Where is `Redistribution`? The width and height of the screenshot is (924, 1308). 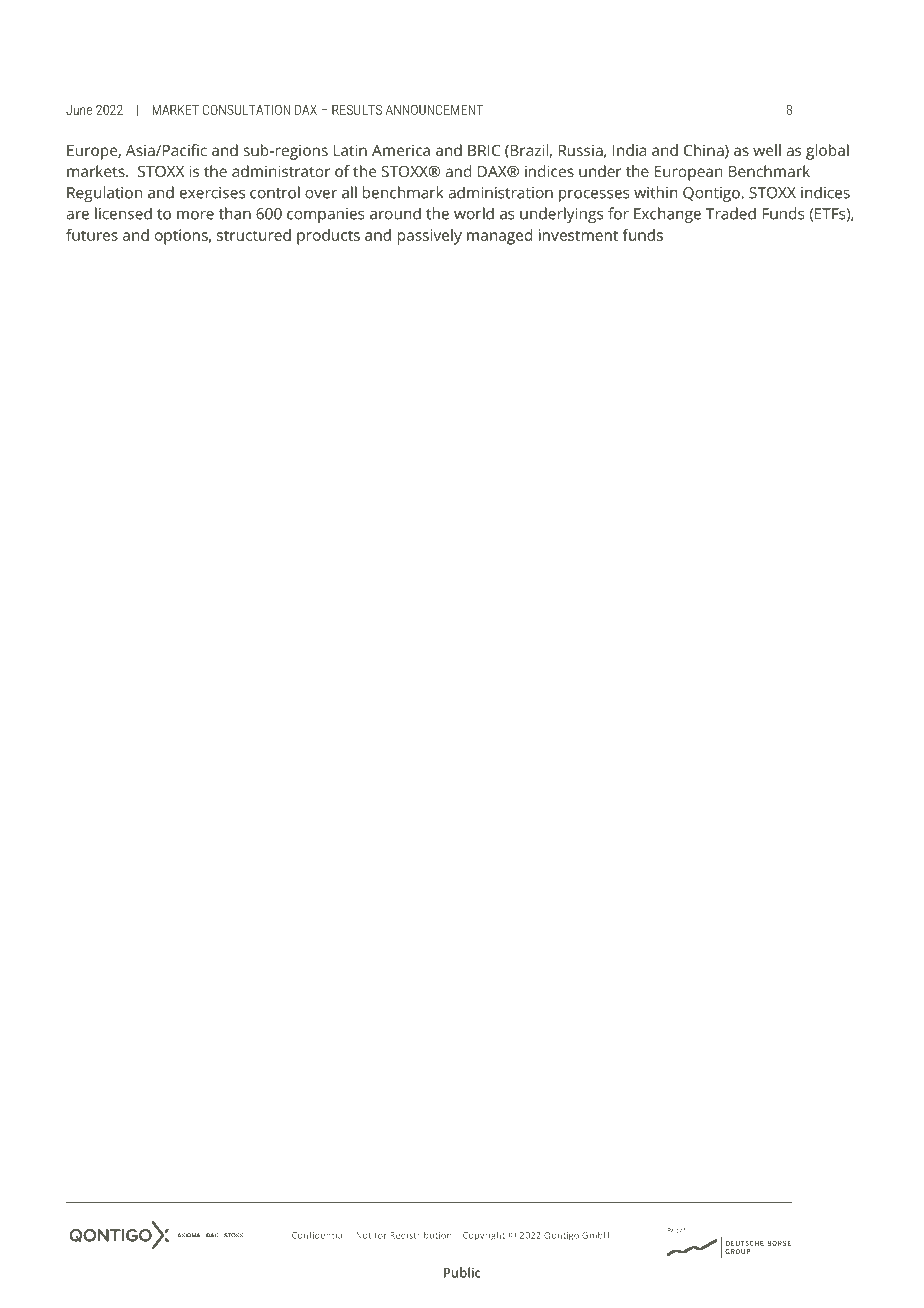
Redistribution is located at coordinates (421, 1235).
